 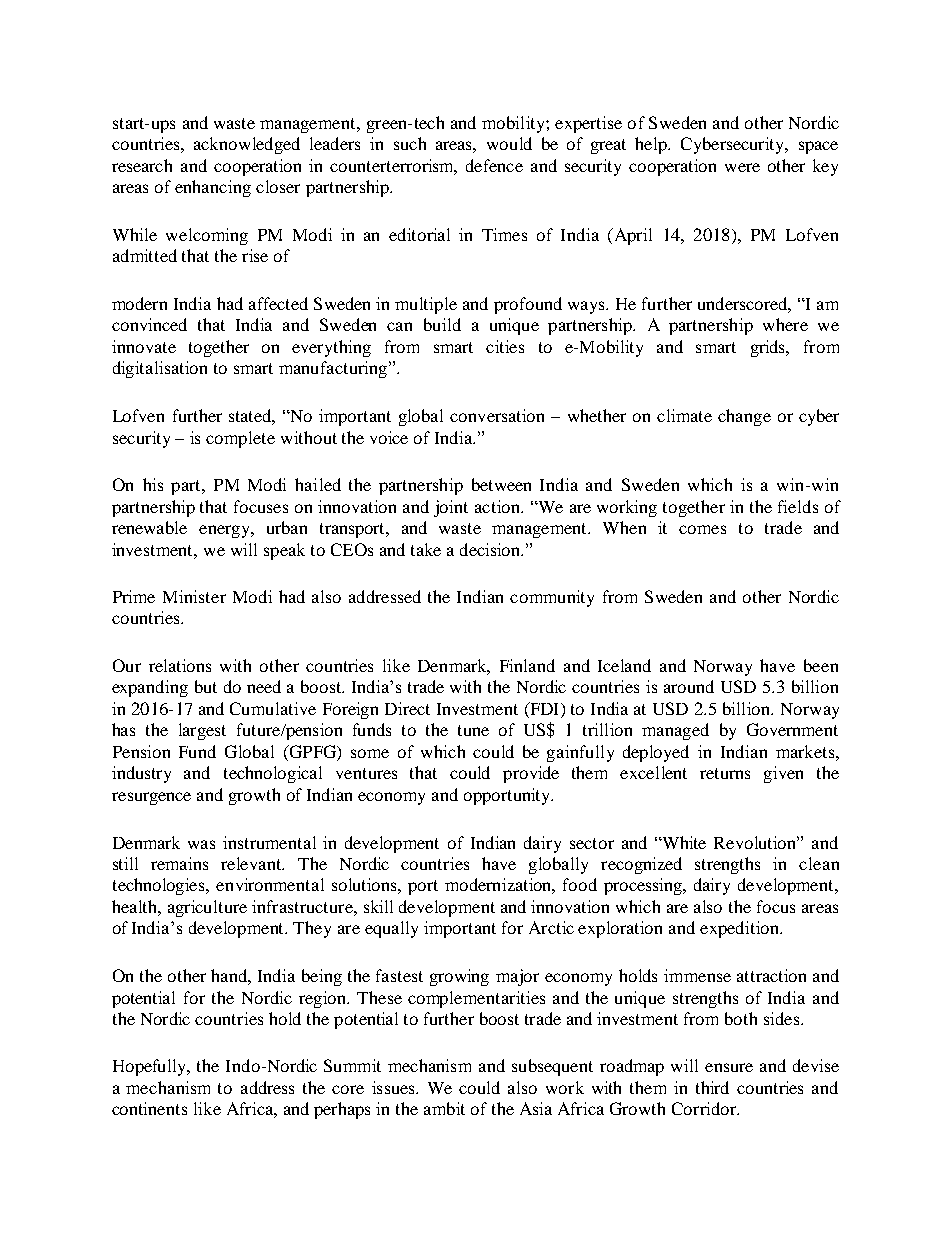 What do you see at coordinates (240, 439) in the screenshot?
I see `complete` at bounding box center [240, 439].
